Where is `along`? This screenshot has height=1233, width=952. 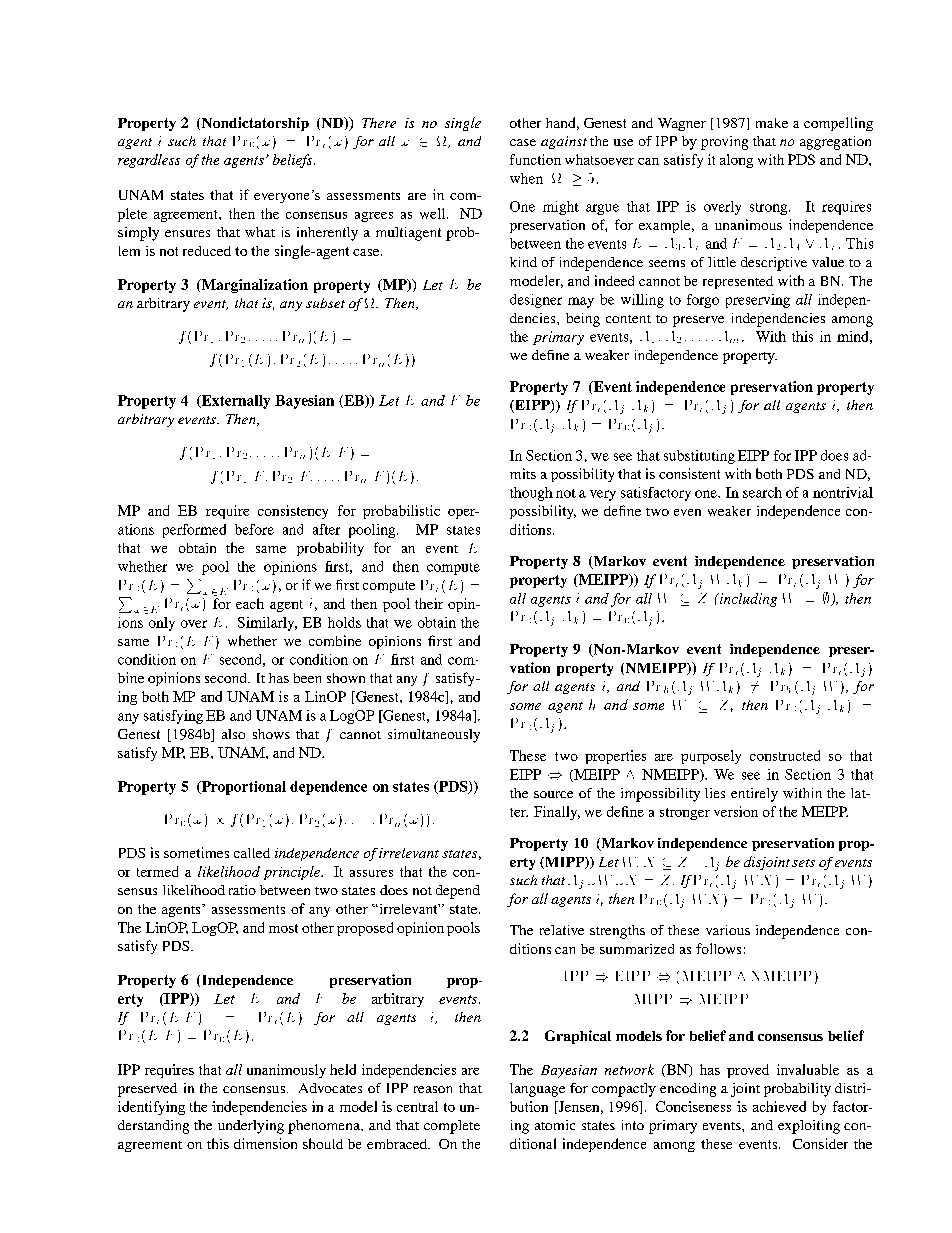
along is located at coordinates (736, 161).
